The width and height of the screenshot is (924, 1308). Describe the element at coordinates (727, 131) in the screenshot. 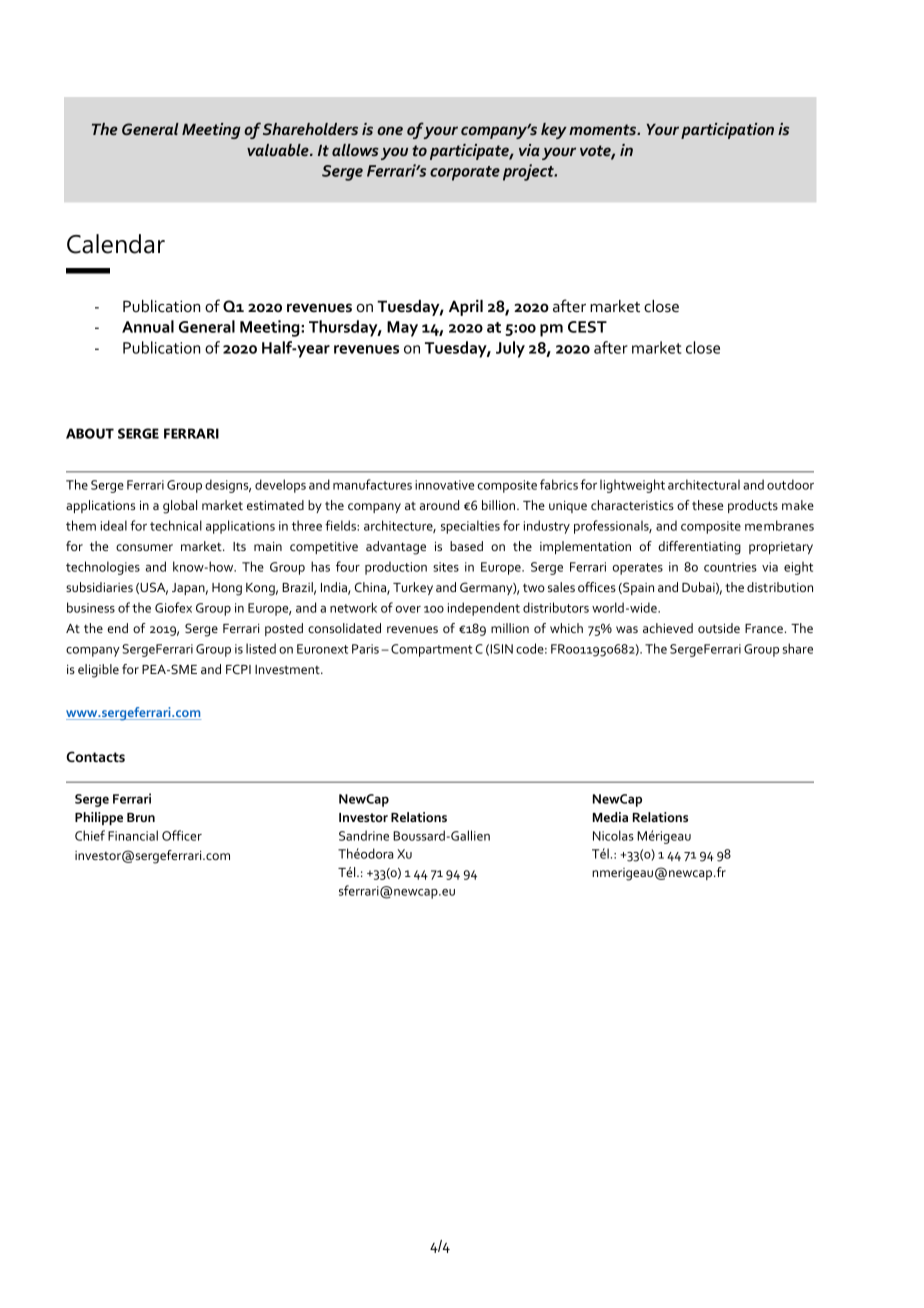

I see `participation` at that location.
